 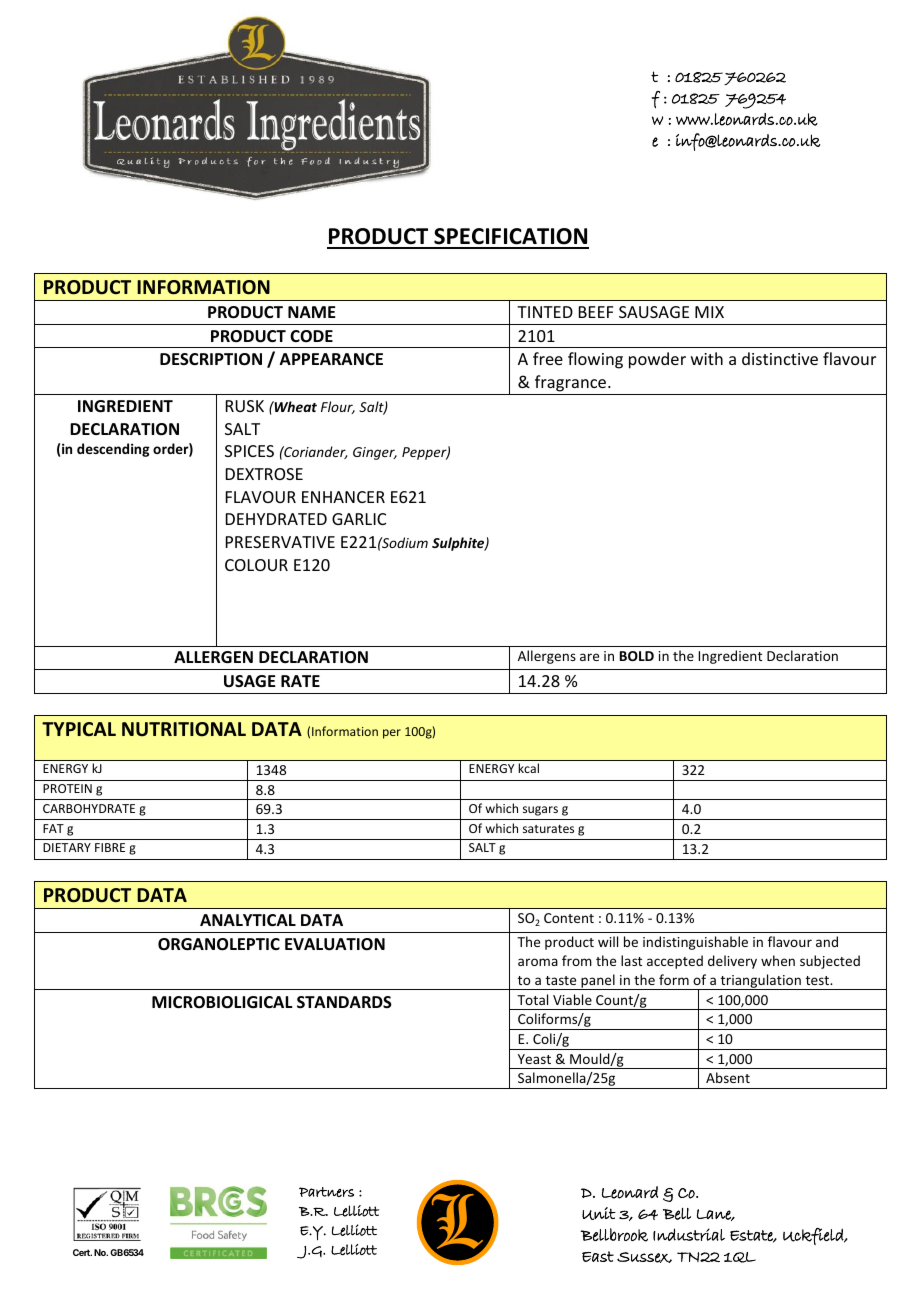 What do you see at coordinates (326, 1192) in the screenshot?
I see `Partners` at bounding box center [326, 1192].
